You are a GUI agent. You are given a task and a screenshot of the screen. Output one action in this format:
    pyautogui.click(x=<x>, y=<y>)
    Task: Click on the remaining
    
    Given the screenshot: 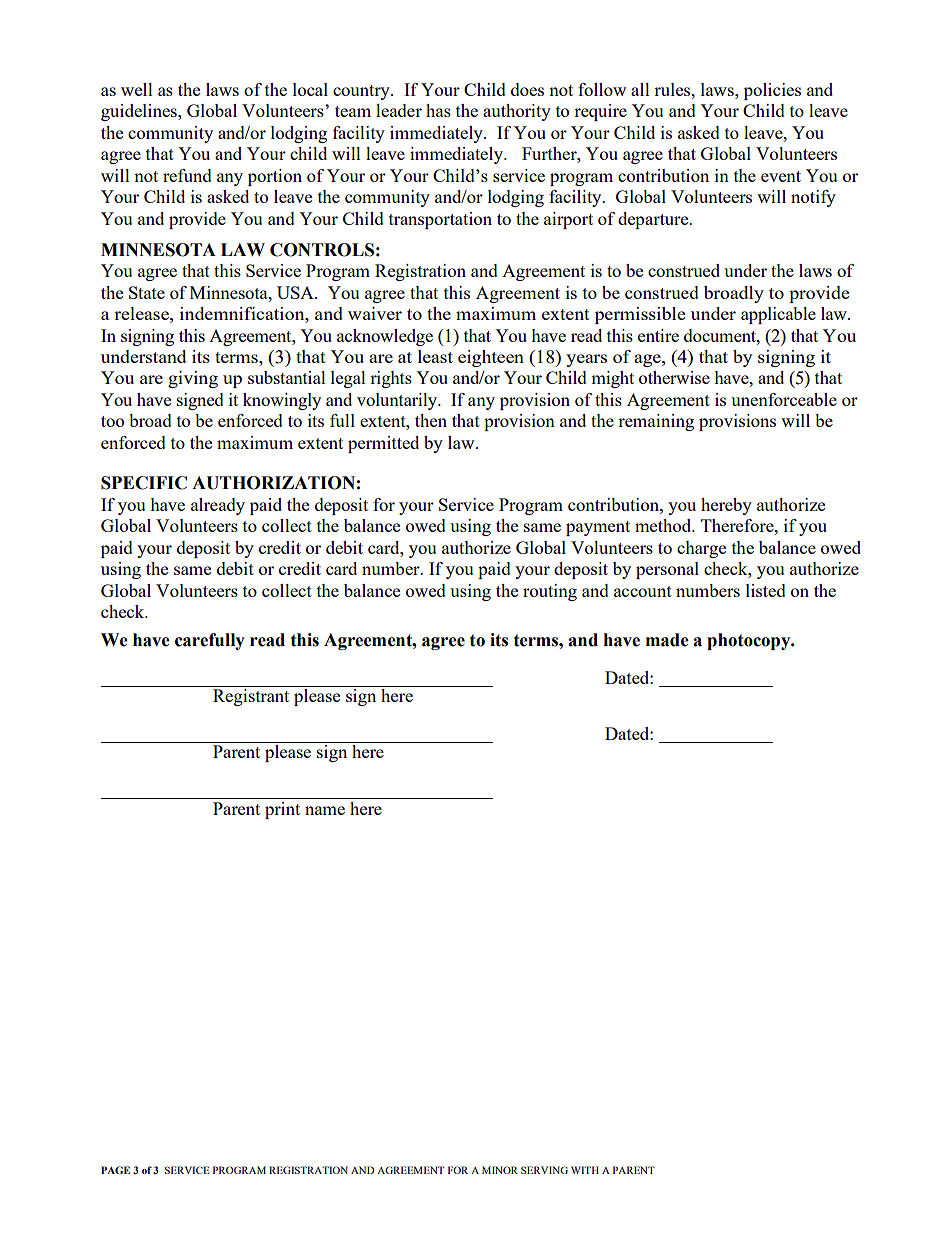 What is the action you would take?
    pyautogui.click(x=656, y=422)
